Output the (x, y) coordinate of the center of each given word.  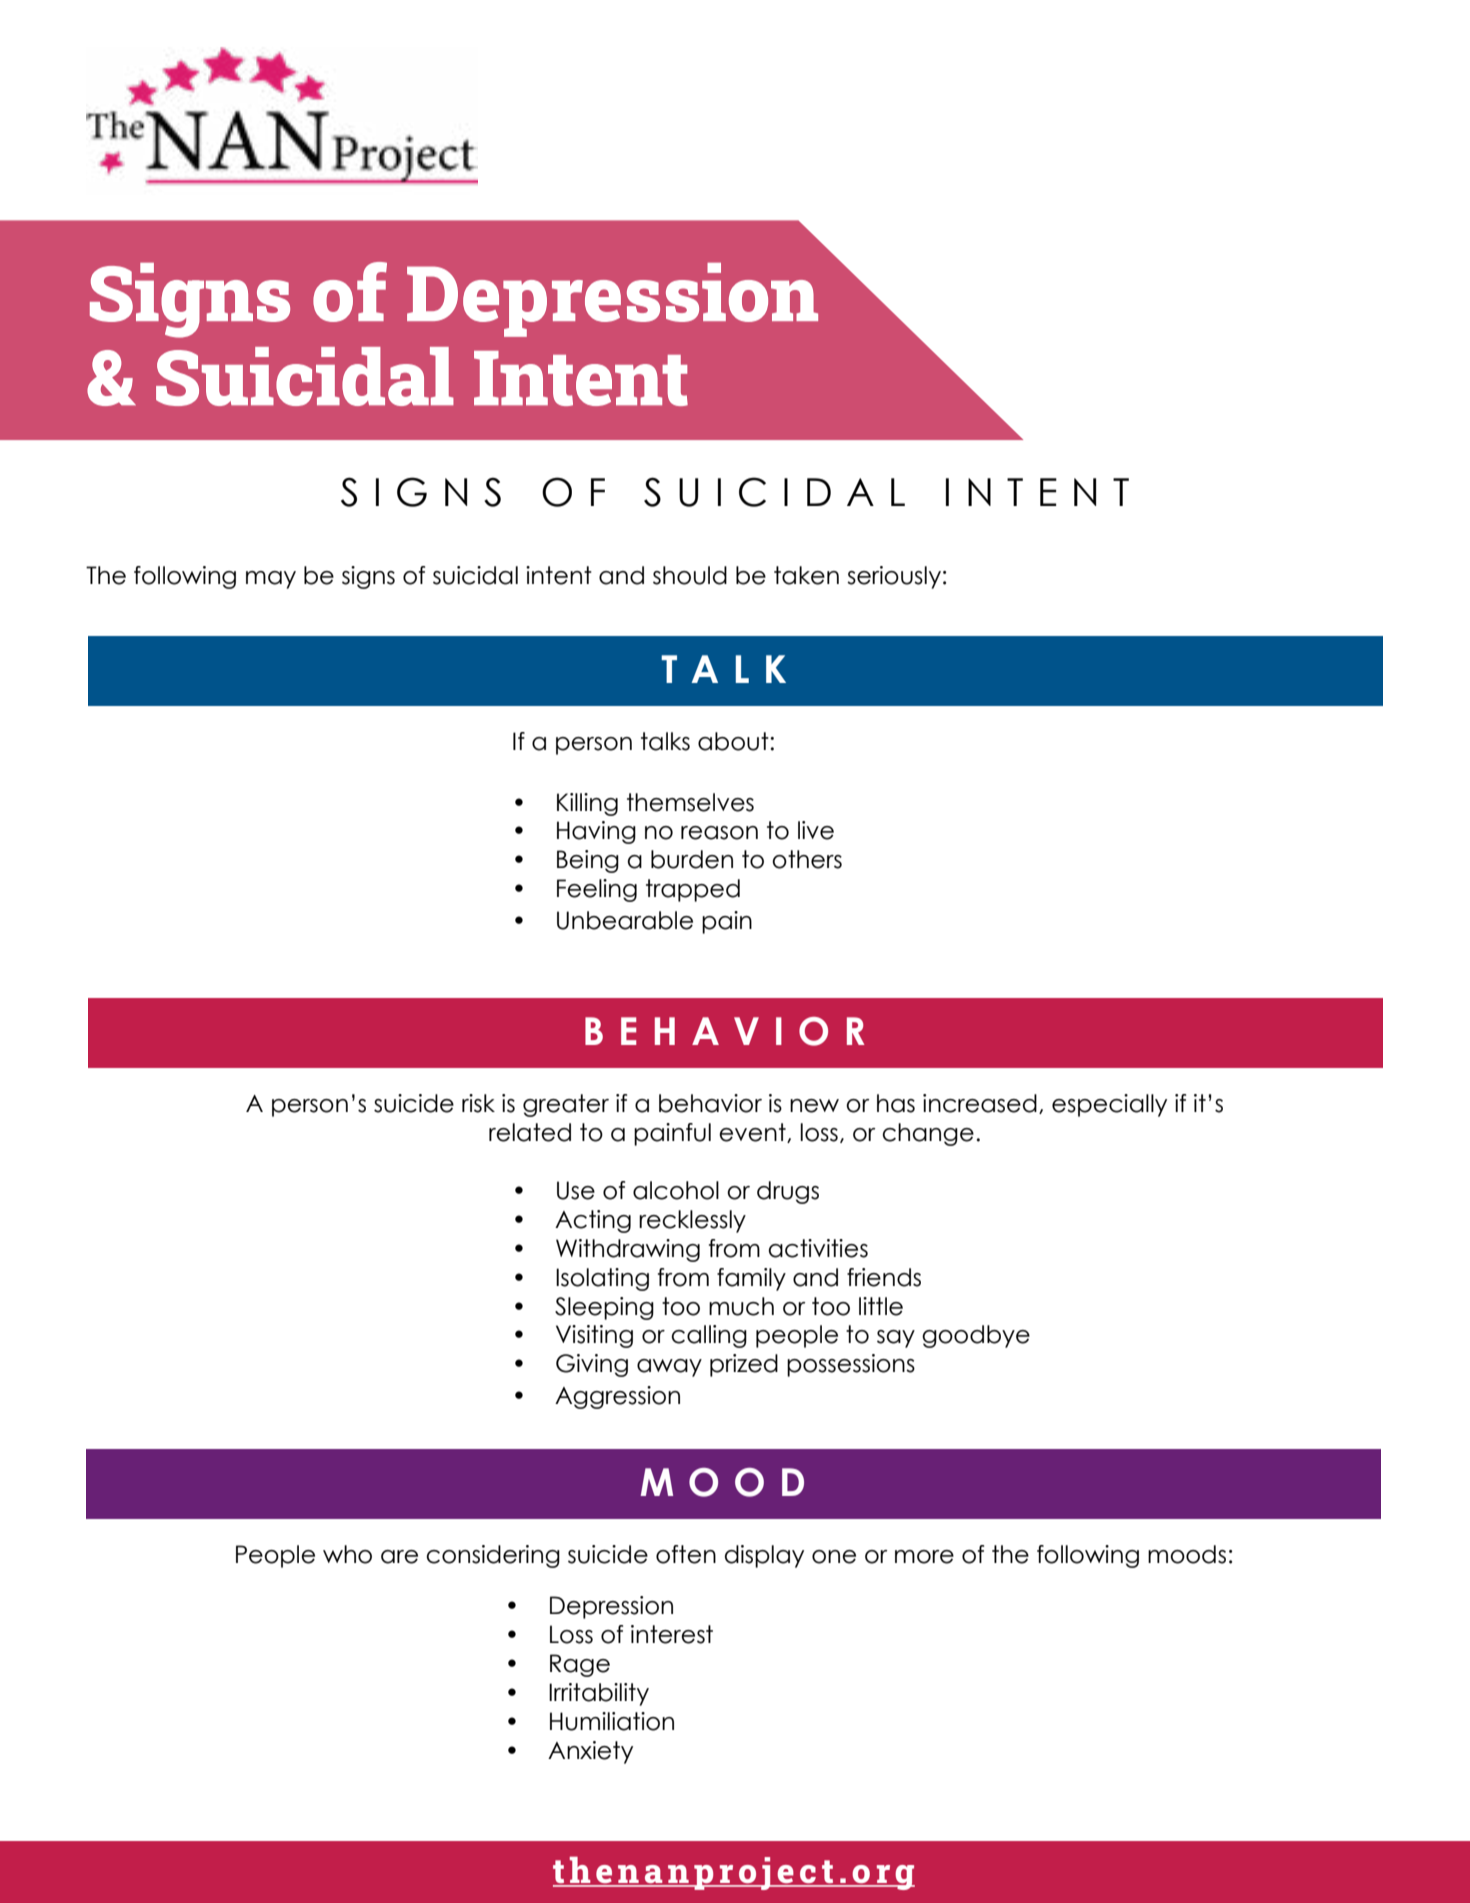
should (690, 575)
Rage (580, 1665)
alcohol (676, 1190)
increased (980, 1103)
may (271, 580)
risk (478, 1103)
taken (806, 575)
